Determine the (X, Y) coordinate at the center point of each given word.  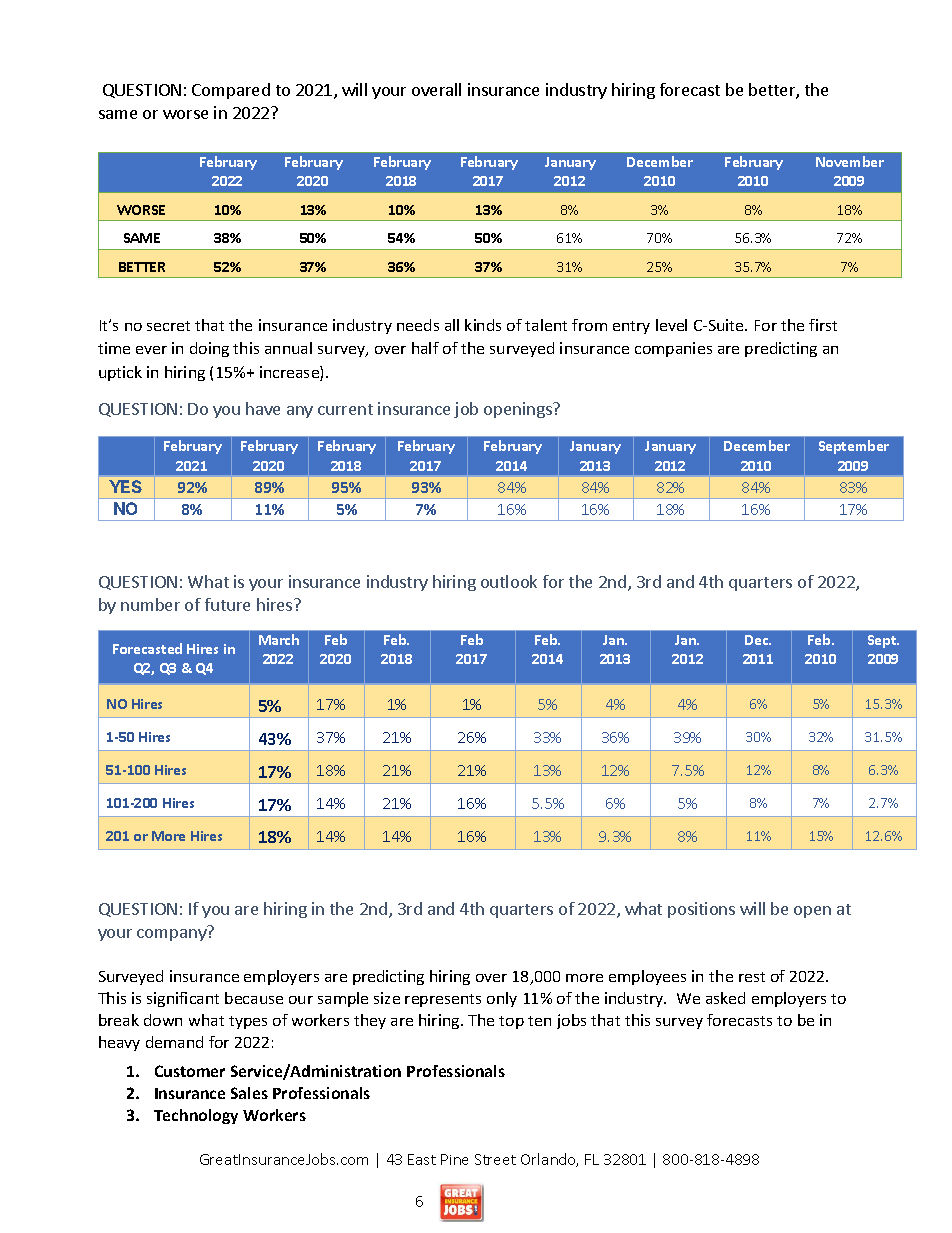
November (850, 161)
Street (495, 1159)
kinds (483, 325)
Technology (196, 1116)
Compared (231, 91)
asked (725, 998)
